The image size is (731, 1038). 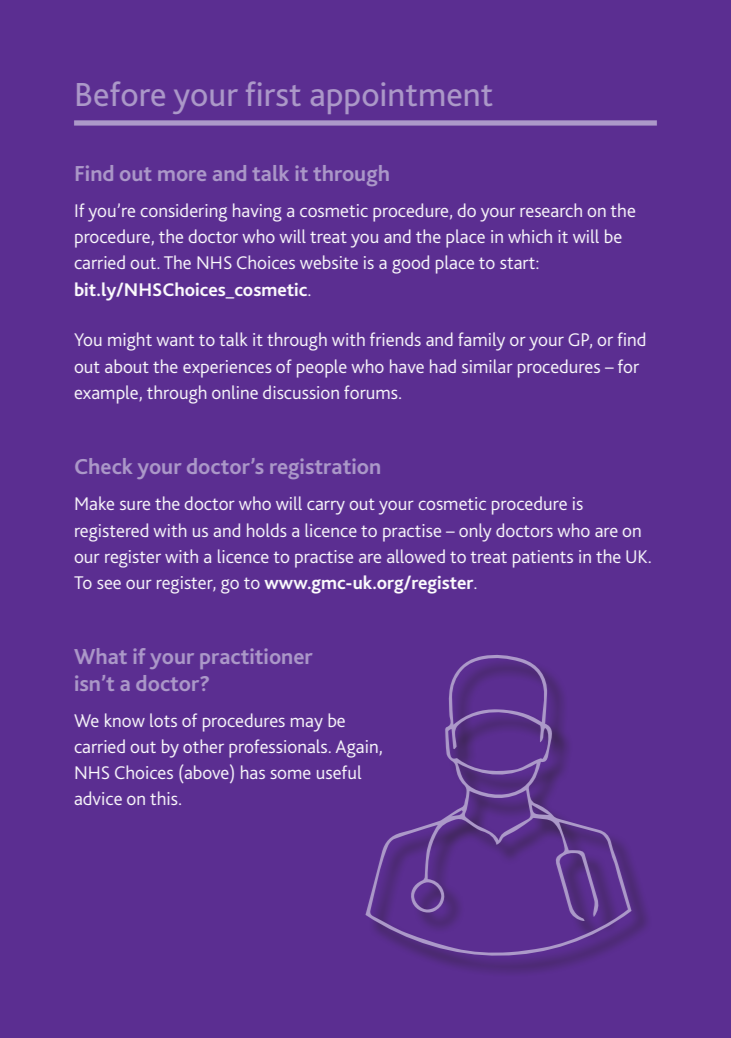 What do you see at coordinates (273, 93) in the image?
I see `first` at bounding box center [273, 93].
